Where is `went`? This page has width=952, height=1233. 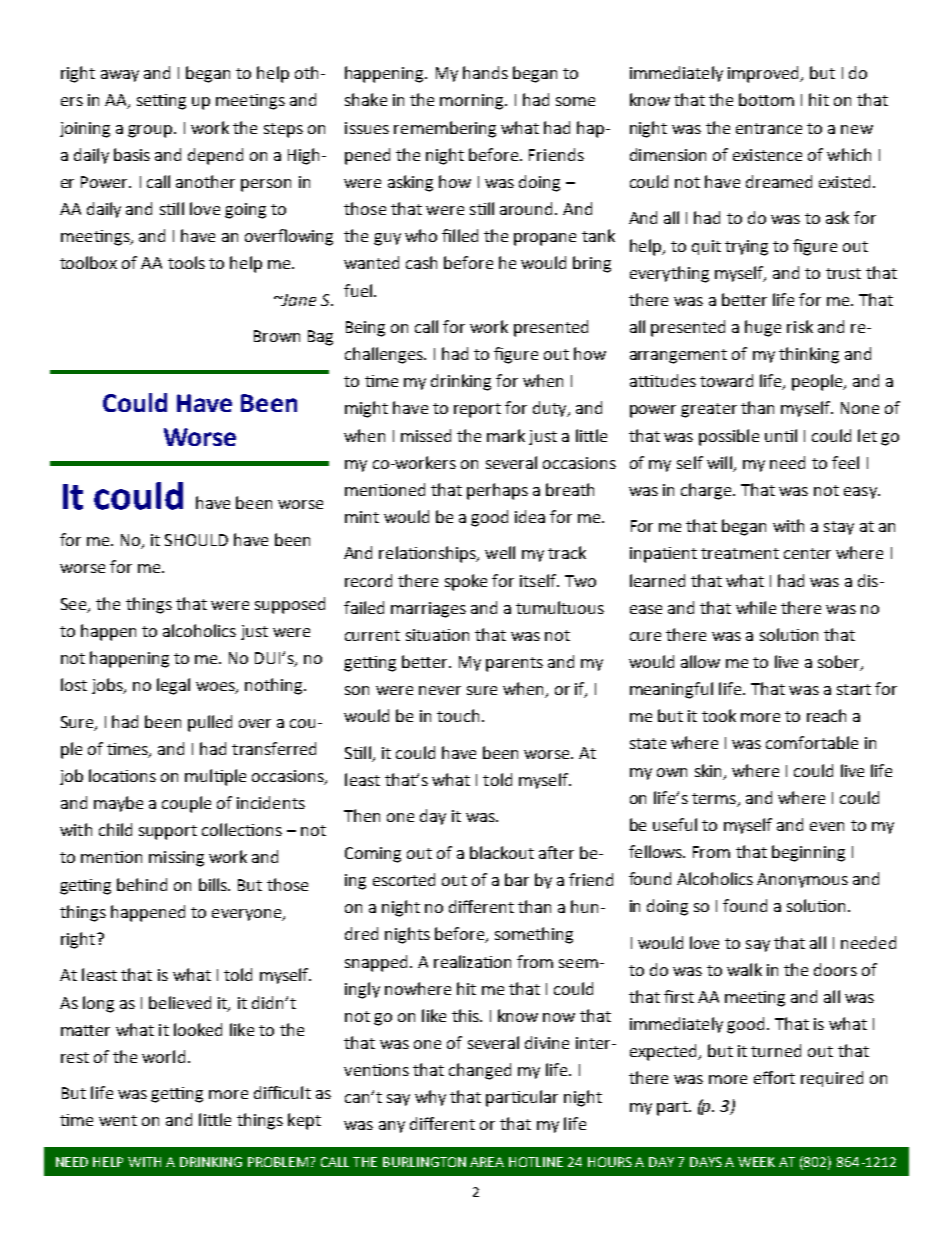
went is located at coordinates (118, 1120).
